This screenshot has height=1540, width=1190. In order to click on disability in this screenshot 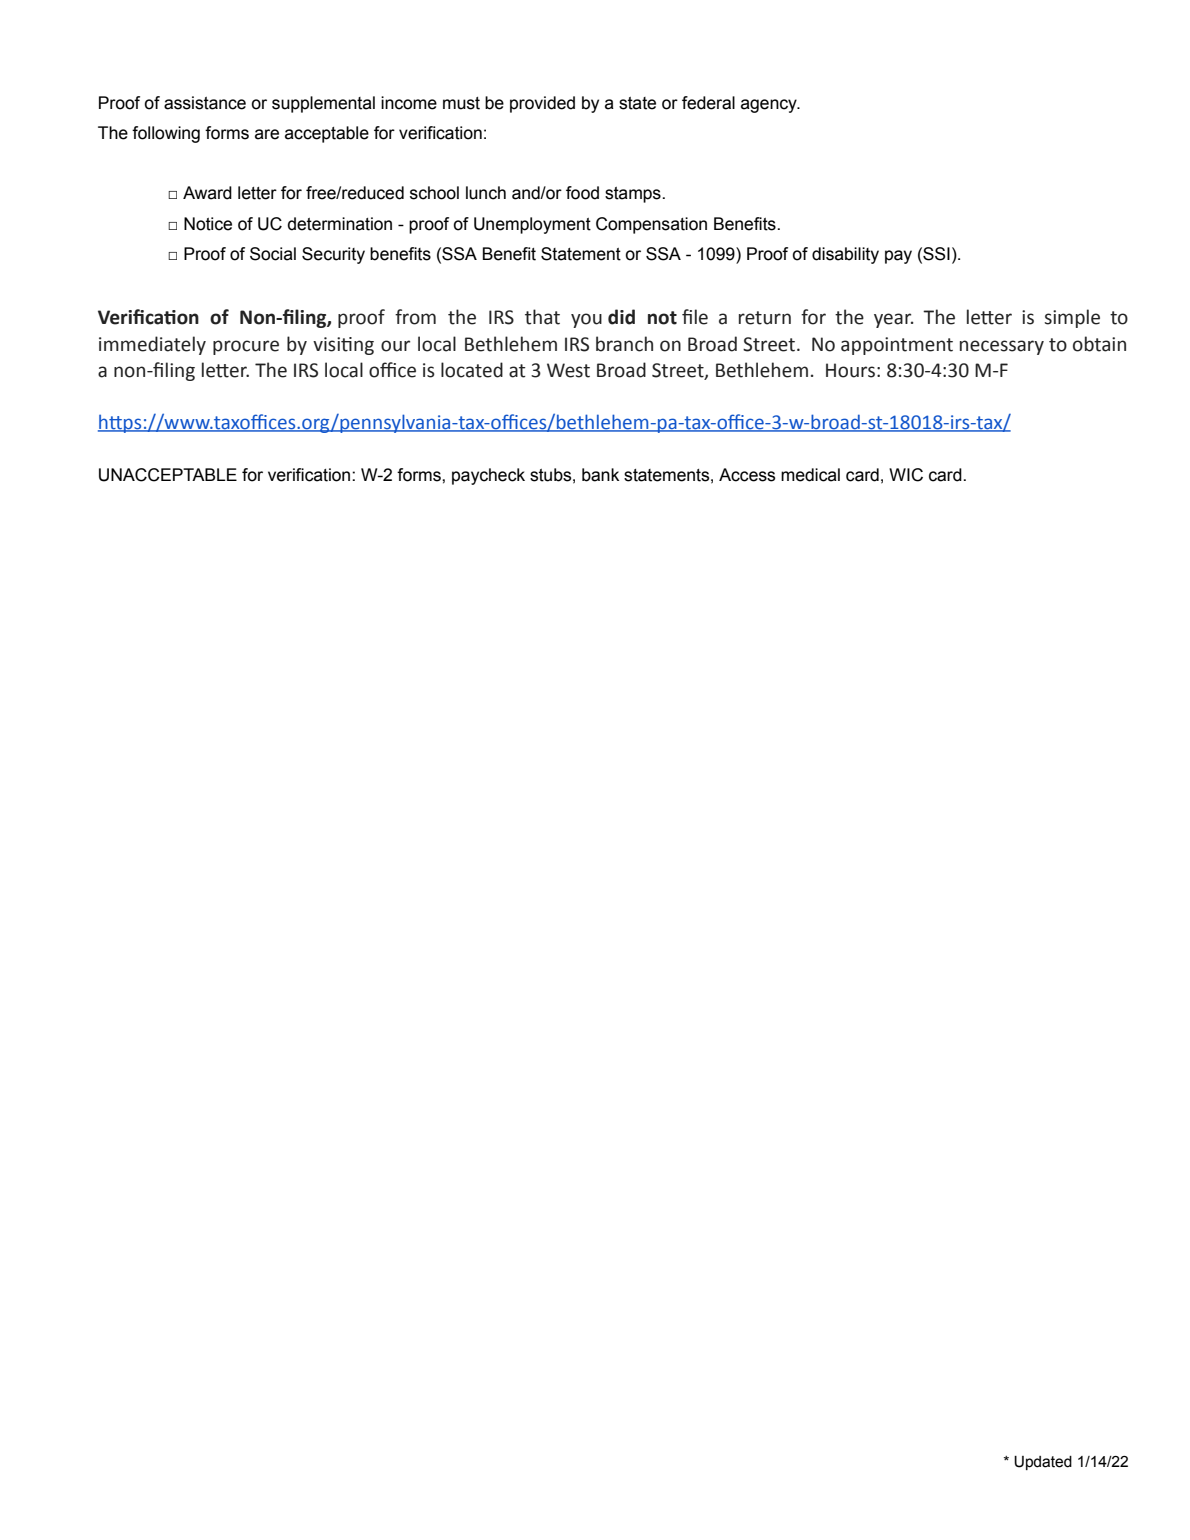, I will do `click(845, 255)`.
